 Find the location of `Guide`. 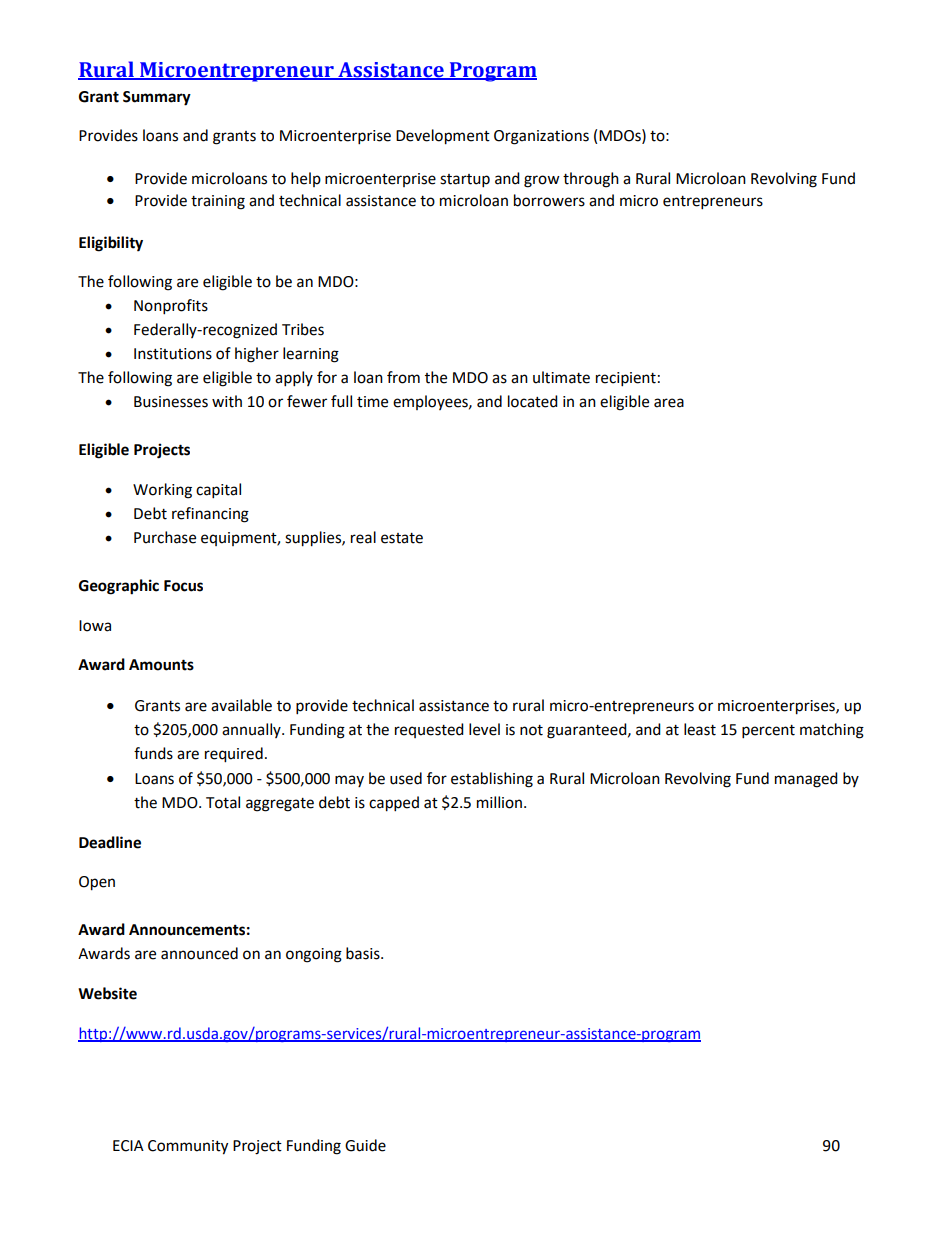

Guide is located at coordinates (365, 1145).
